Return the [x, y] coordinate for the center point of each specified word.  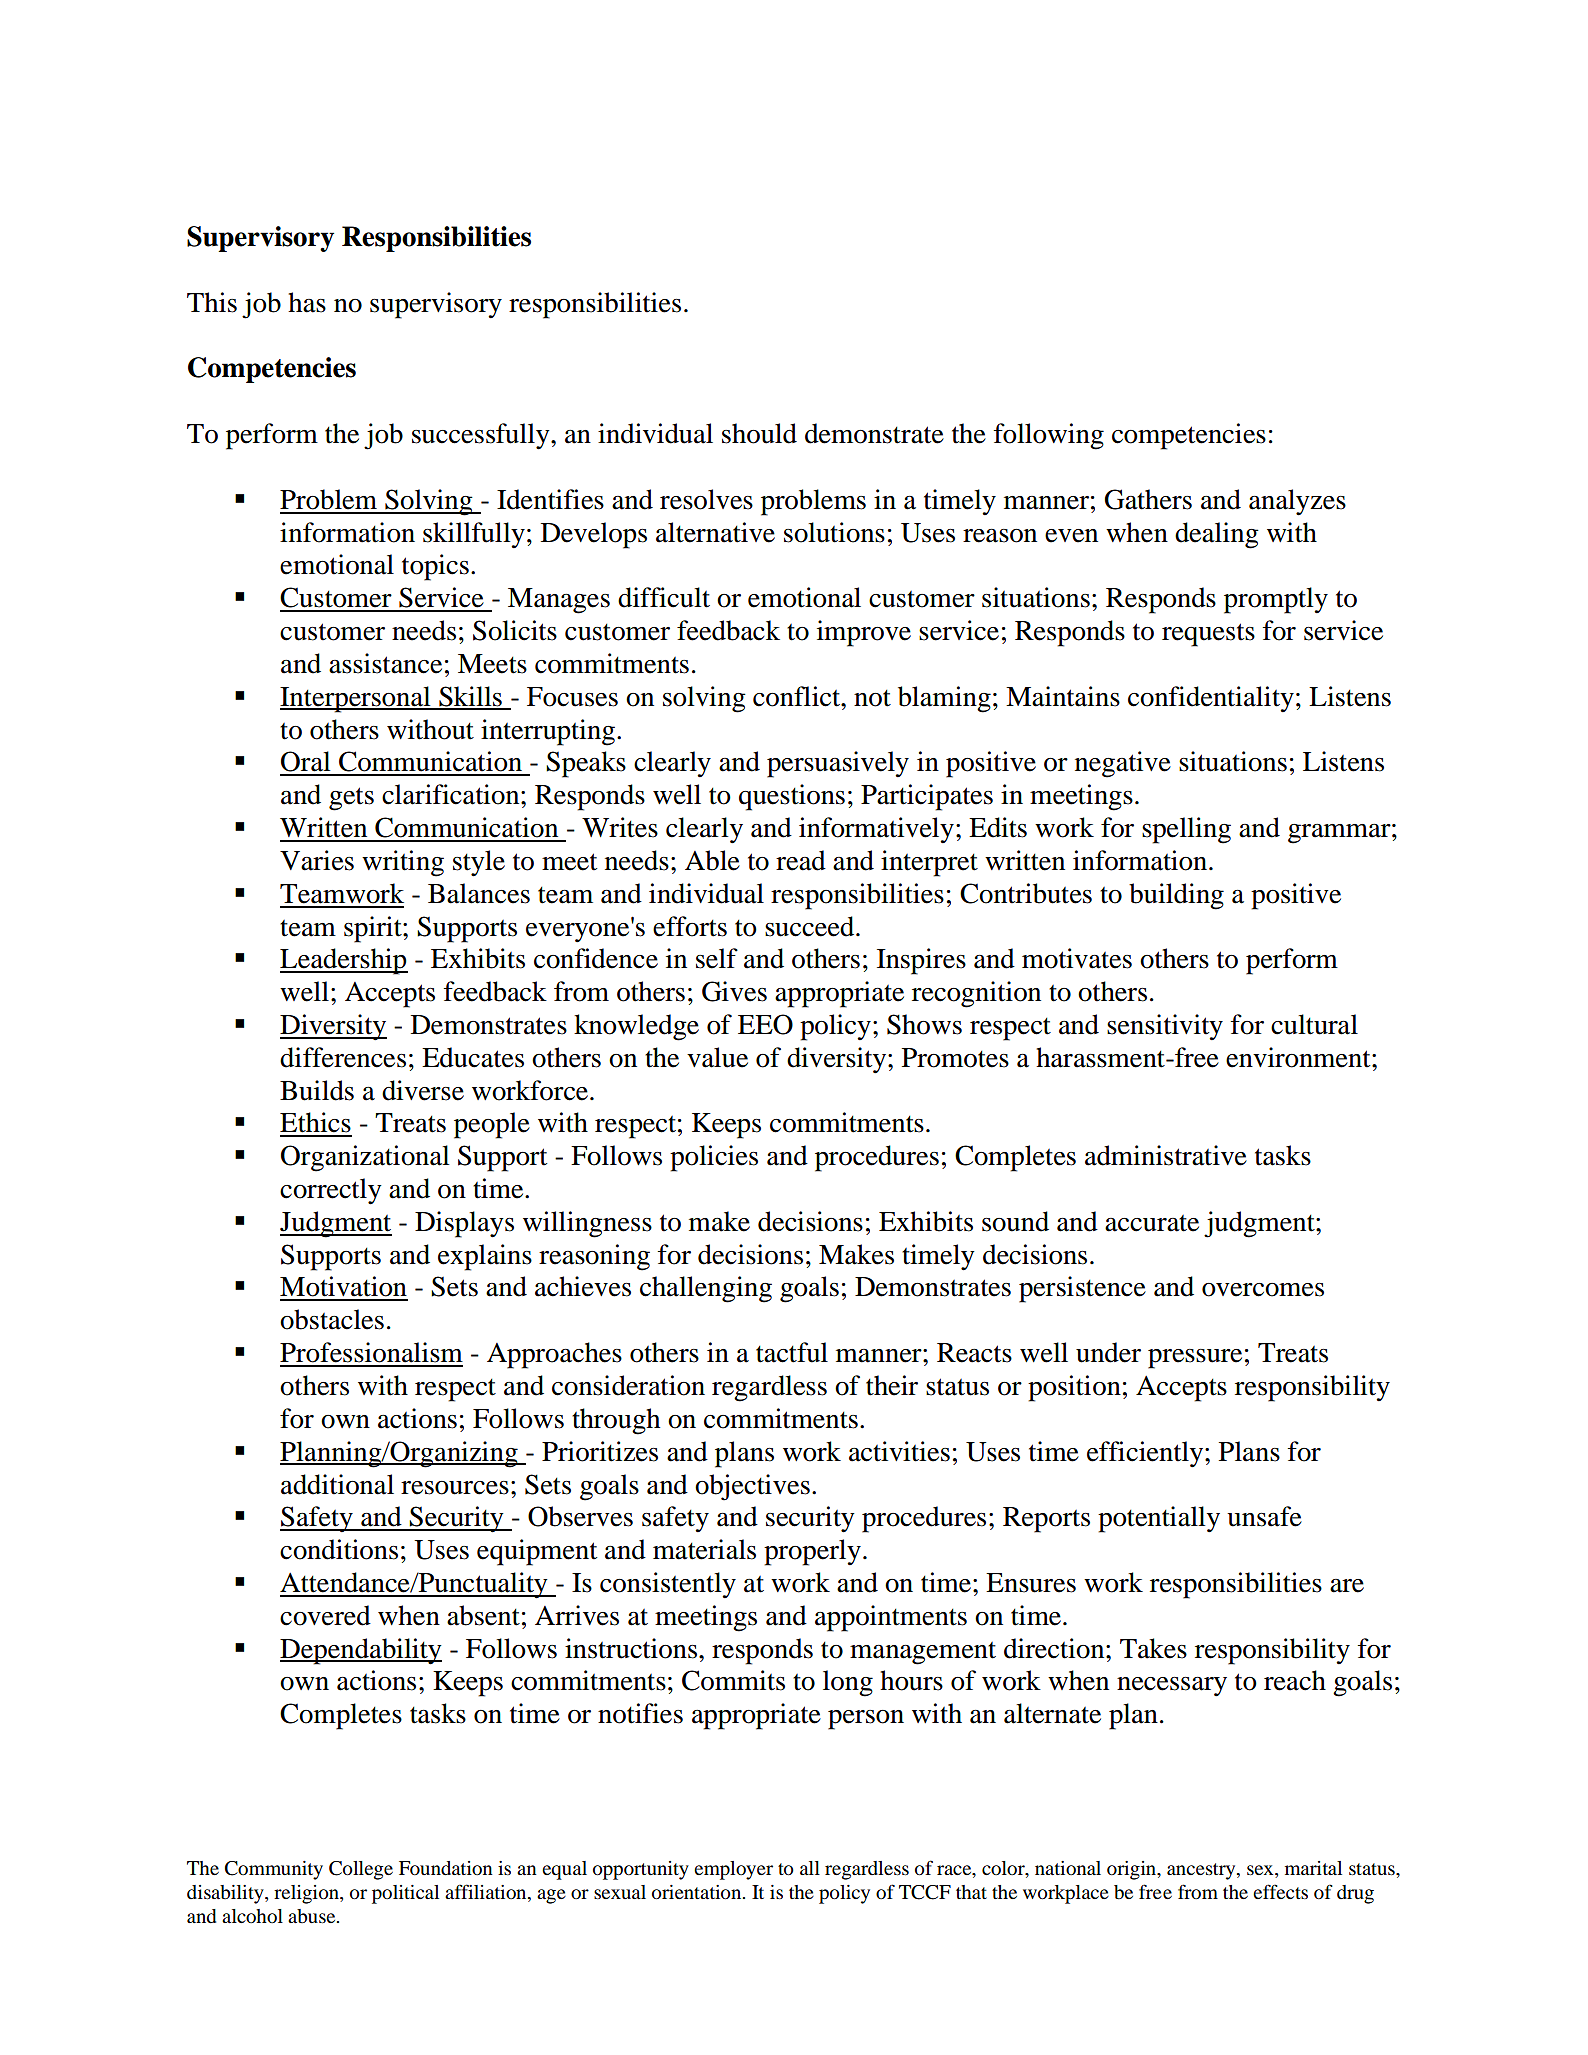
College [361, 1870]
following [1049, 436]
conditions [339, 1549]
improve [864, 633]
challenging [706, 1289]
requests [1208, 635]
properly [812, 1552]
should [759, 433]
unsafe [1264, 1516]
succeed [811, 926]
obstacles [332, 1319]
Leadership [344, 961]
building [1176, 896]
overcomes [1263, 1290]
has [307, 302]
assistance [385, 663]
